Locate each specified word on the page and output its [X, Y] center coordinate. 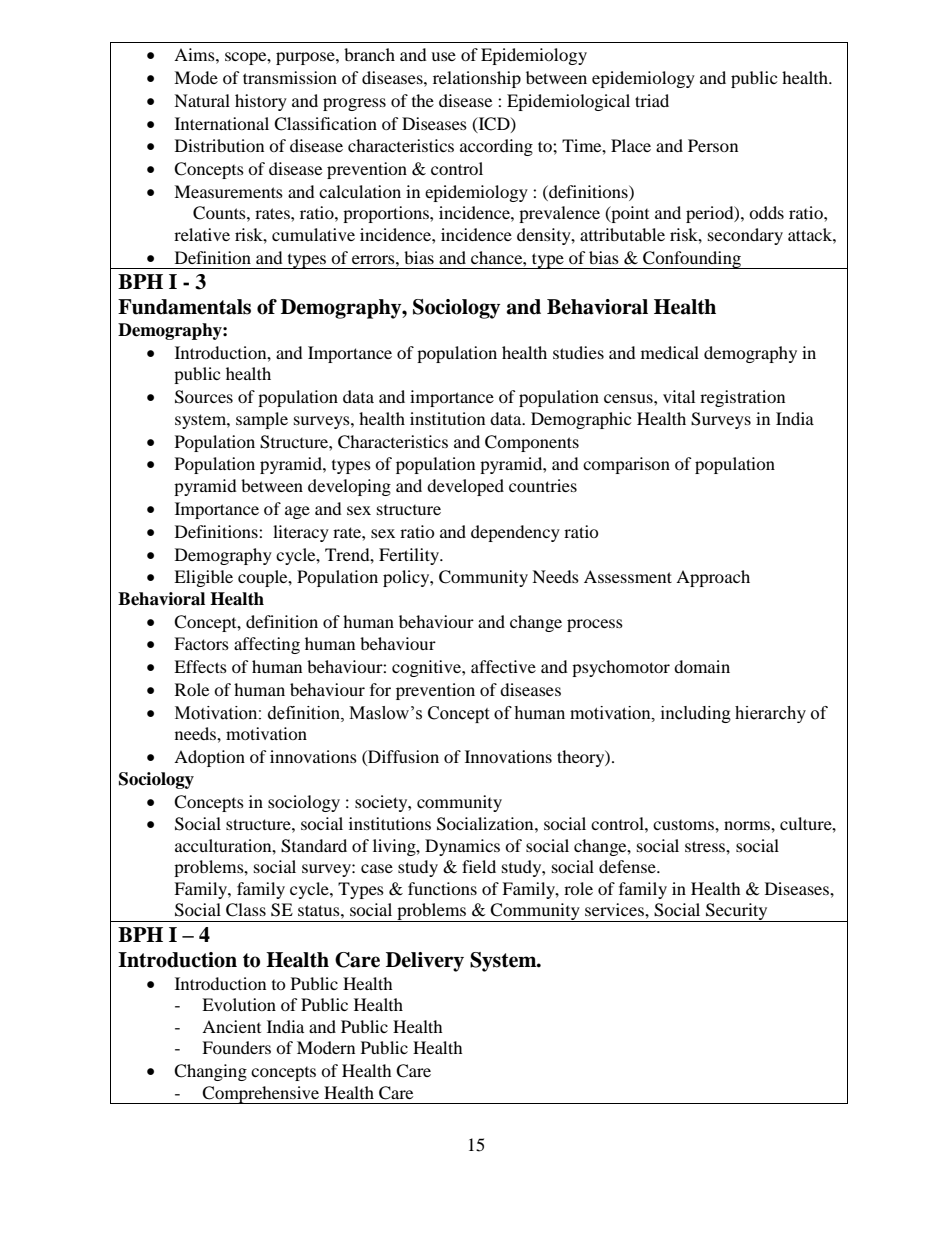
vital [679, 396]
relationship [477, 79]
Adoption [209, 758]
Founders [236, 1047]
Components [532, 443]
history [261, 102]
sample [262, 420]
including [696, 714]
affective [503, 666]
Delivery [425, 962]
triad [652, 100]
